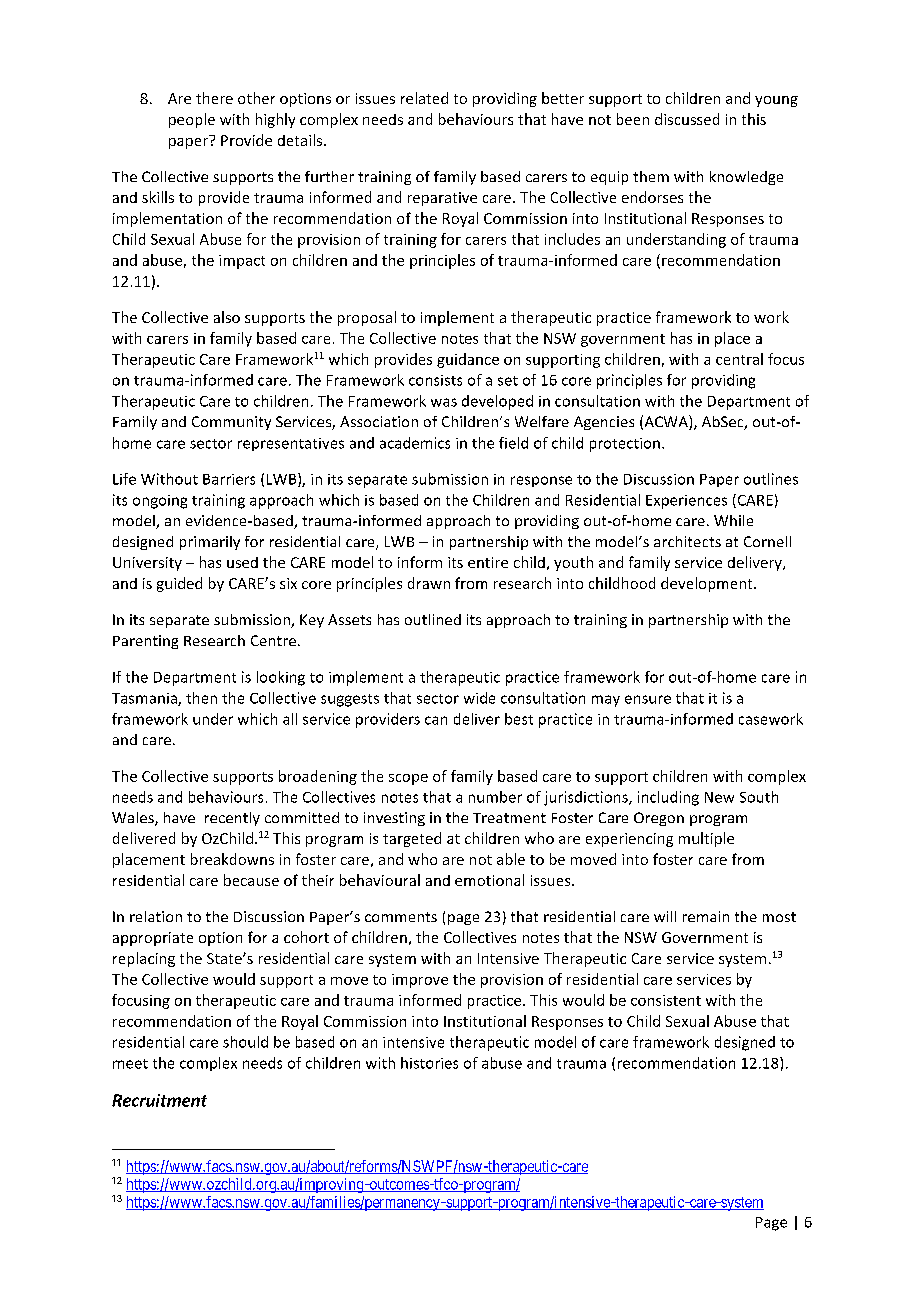  I want to click on guided, so click(179, 584).
